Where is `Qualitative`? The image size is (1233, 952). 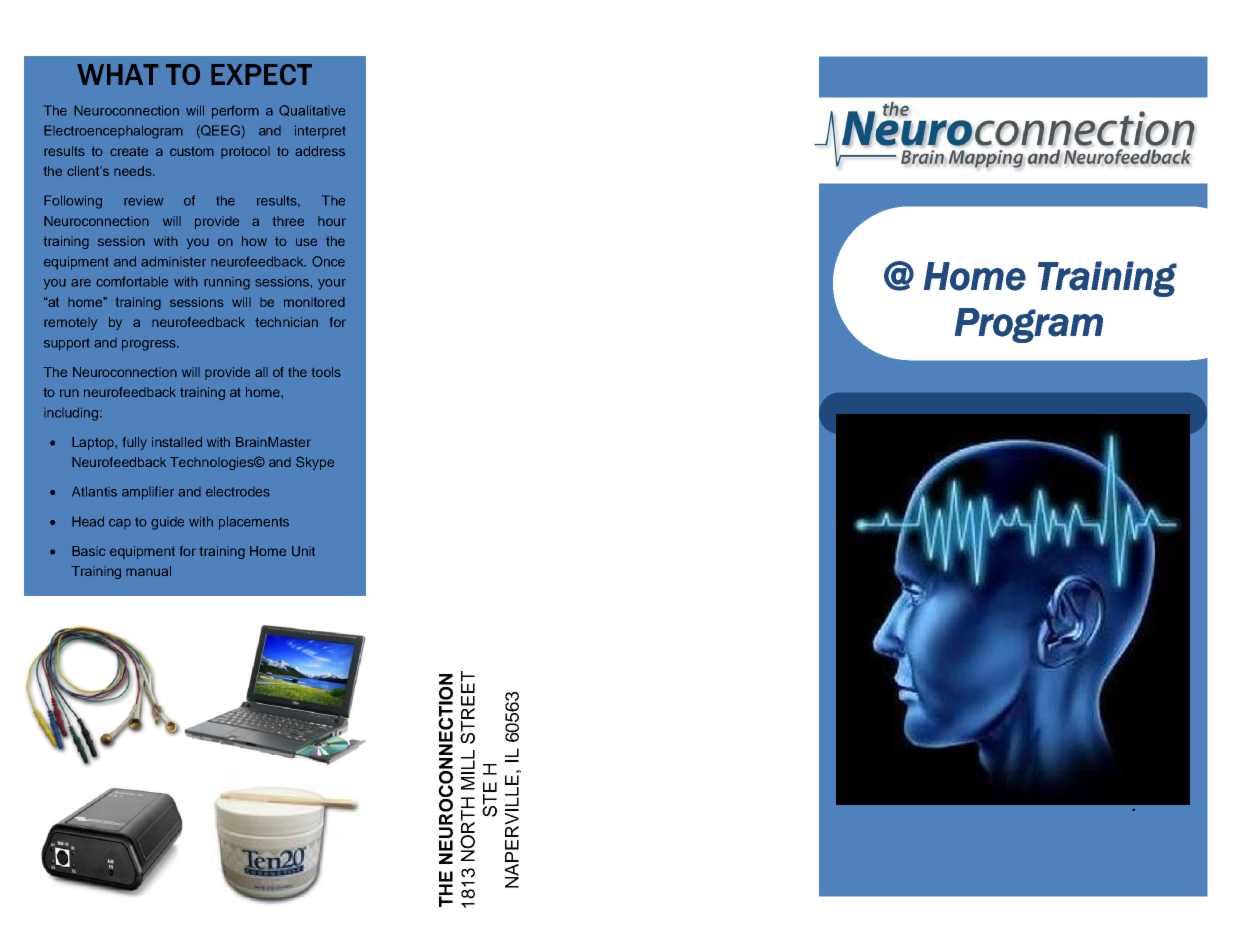 Qualitative is located at coordinates (312, 110).
